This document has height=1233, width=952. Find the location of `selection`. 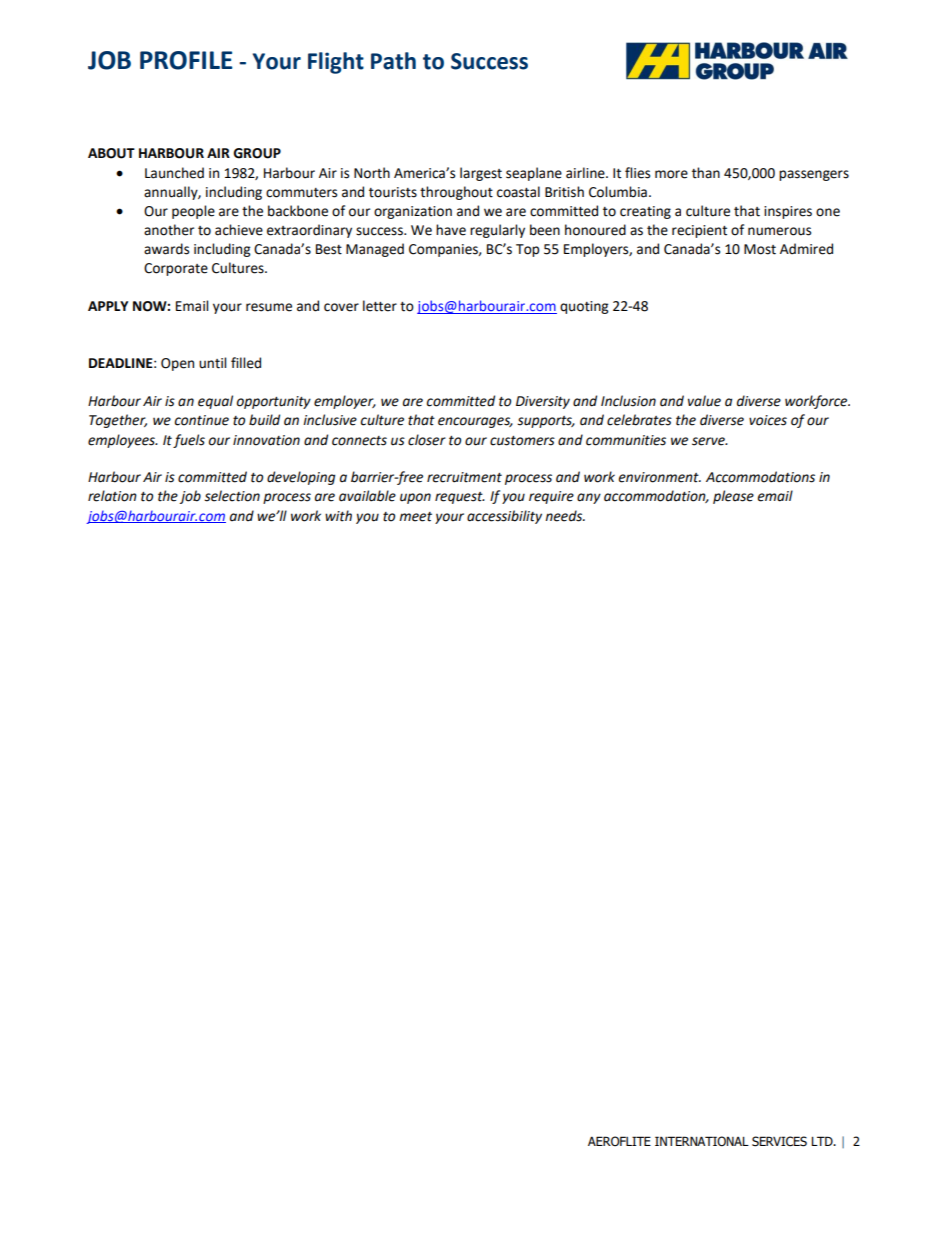

selection is located at coordinates (232, 496).
